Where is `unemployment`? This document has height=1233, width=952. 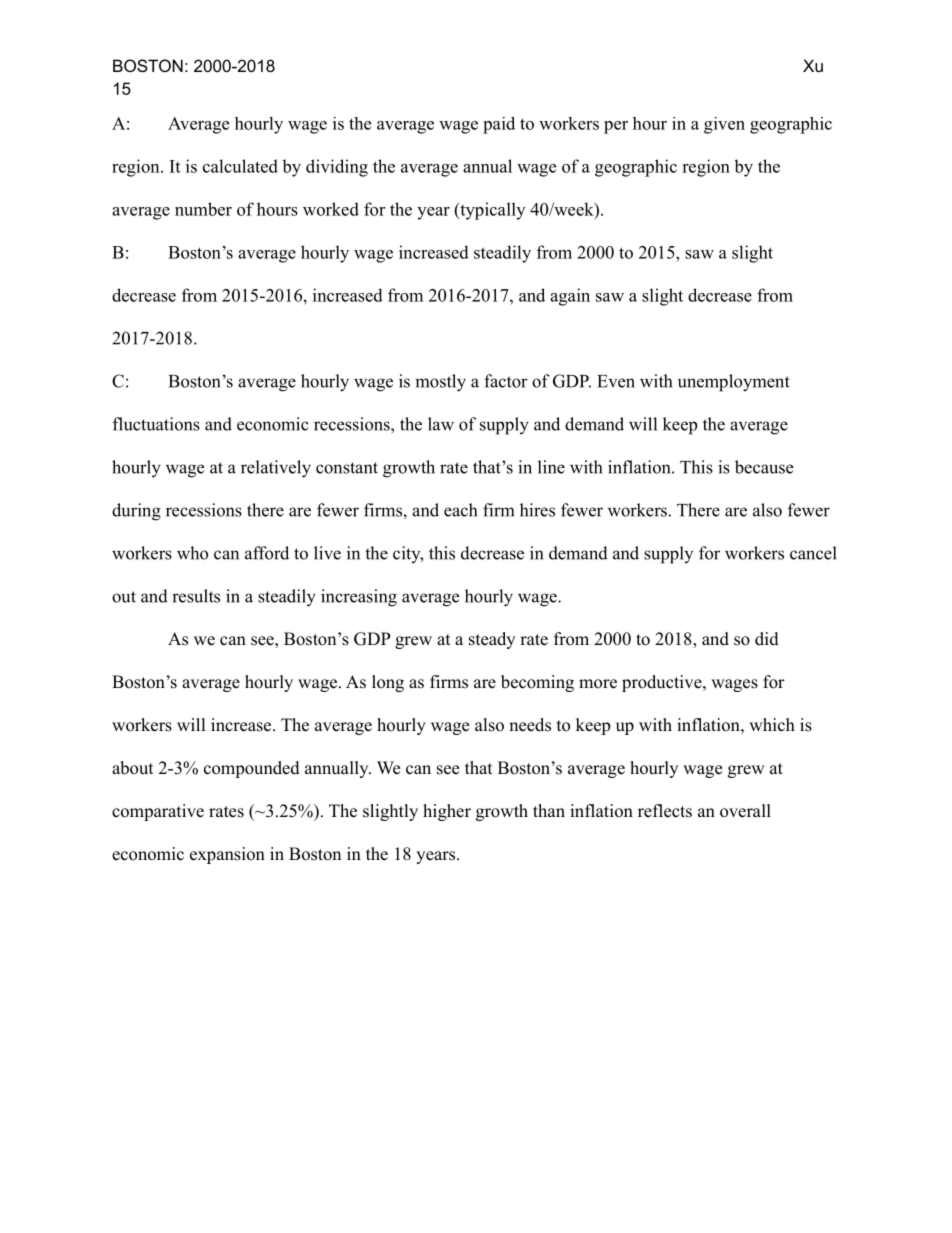
unemployment is located at coordinates (734, 383).
